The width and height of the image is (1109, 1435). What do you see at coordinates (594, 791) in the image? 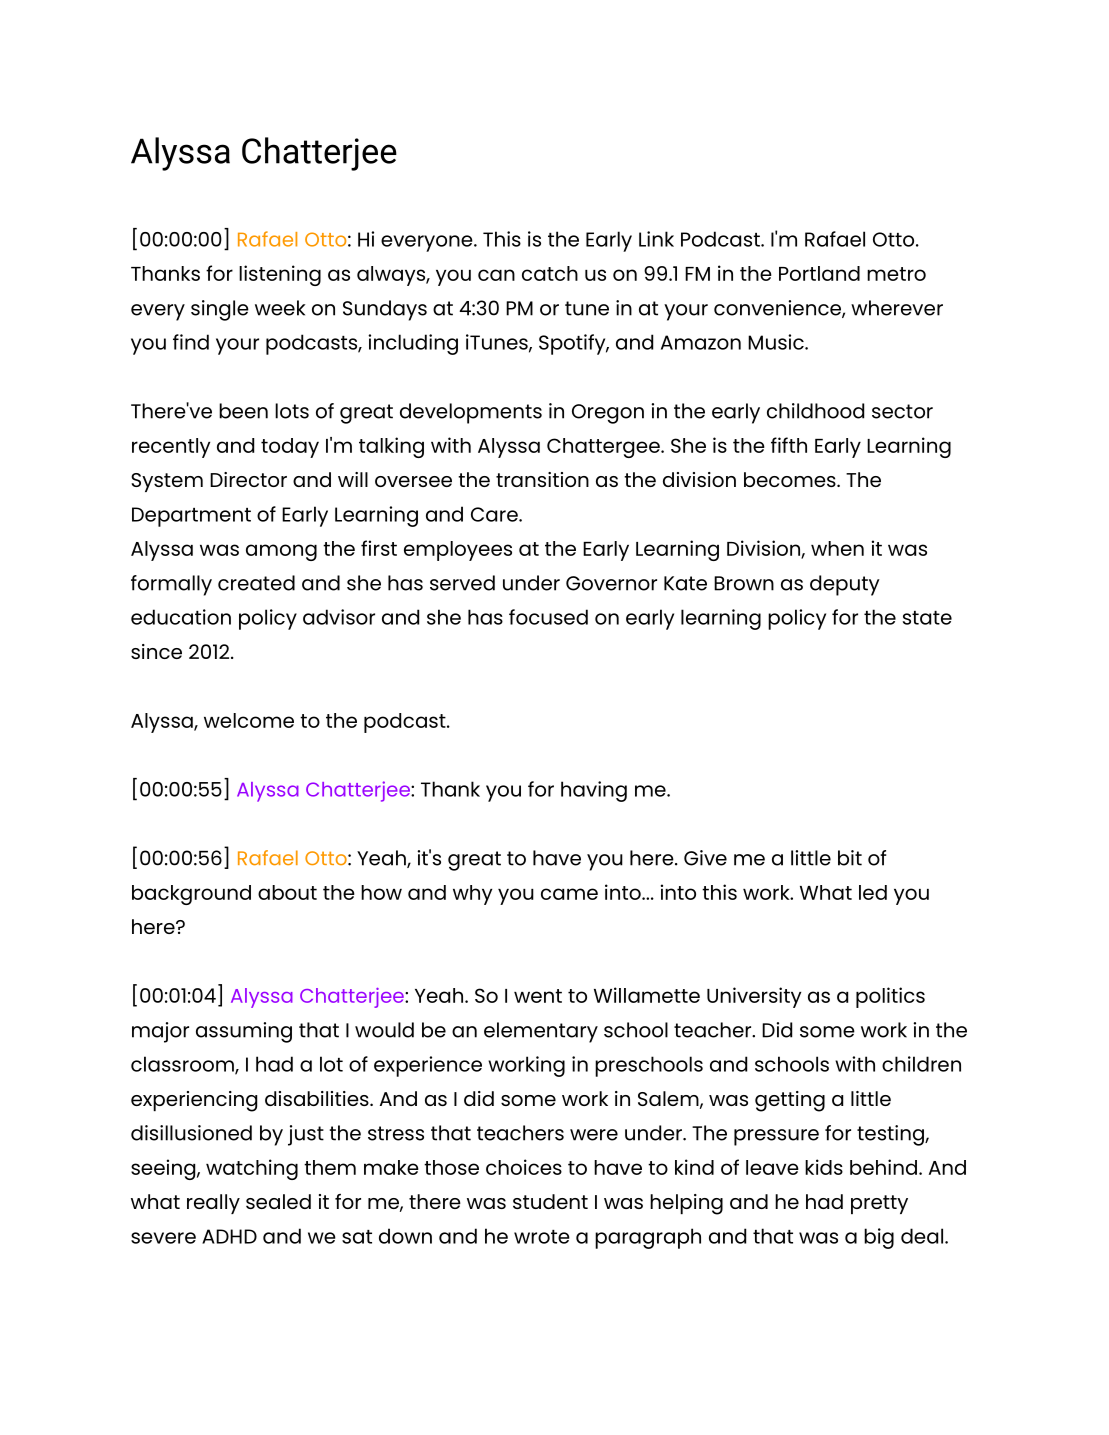
I see `having` at bounding box center [594, 791].
